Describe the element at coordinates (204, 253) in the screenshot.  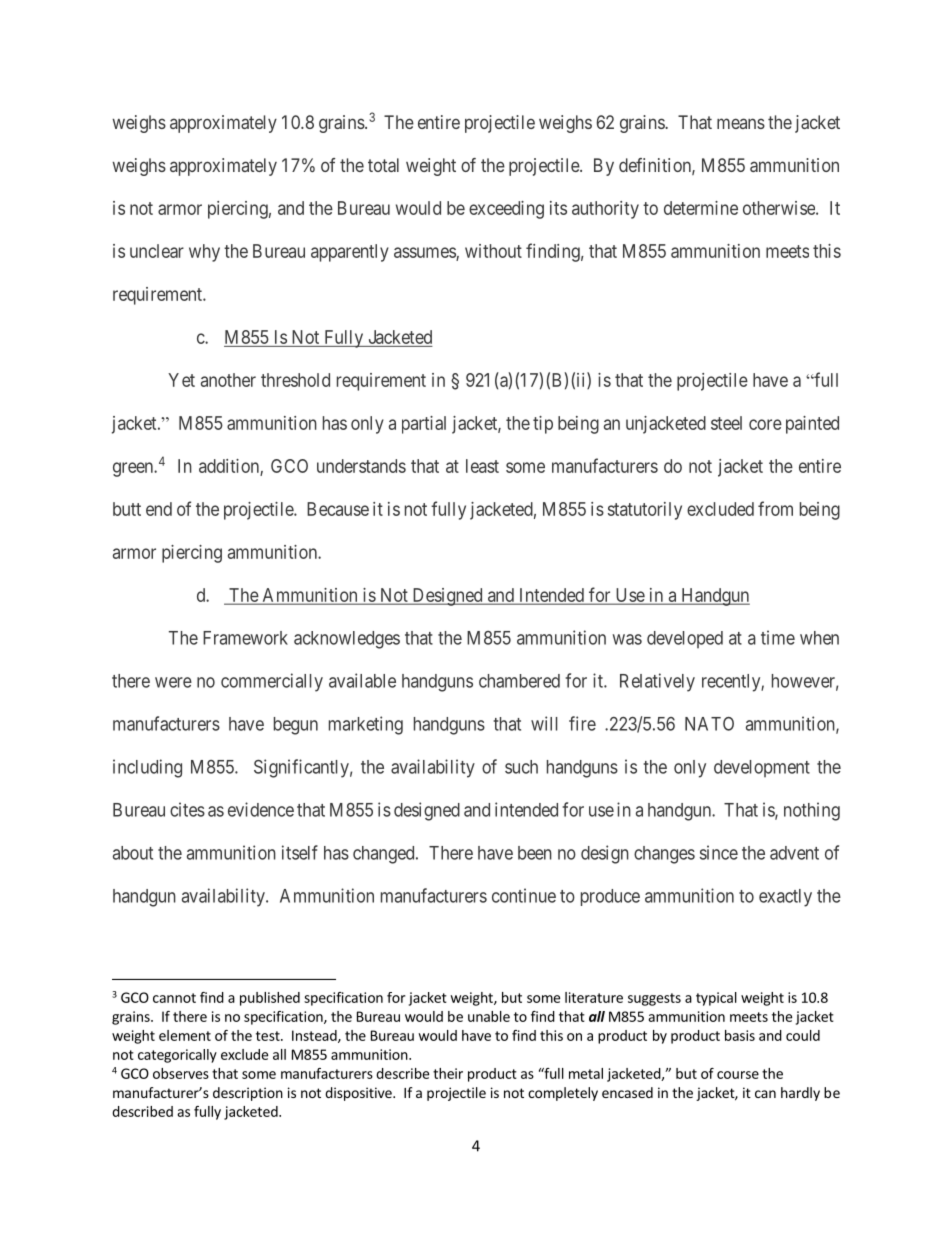
I see `why` at that location.
